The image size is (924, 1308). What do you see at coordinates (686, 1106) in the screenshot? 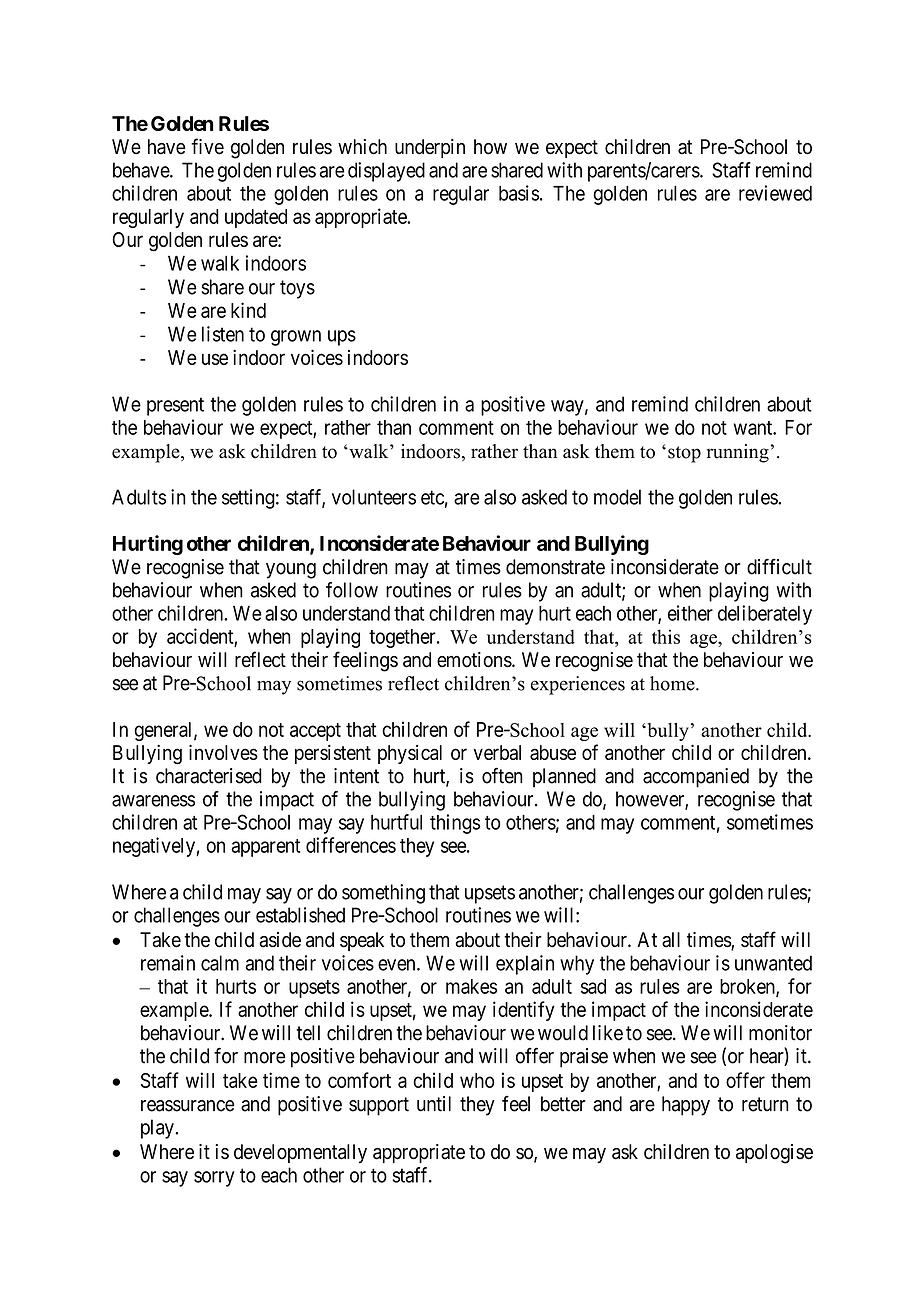
I see `happy` at bounding box center [686, 1106].
